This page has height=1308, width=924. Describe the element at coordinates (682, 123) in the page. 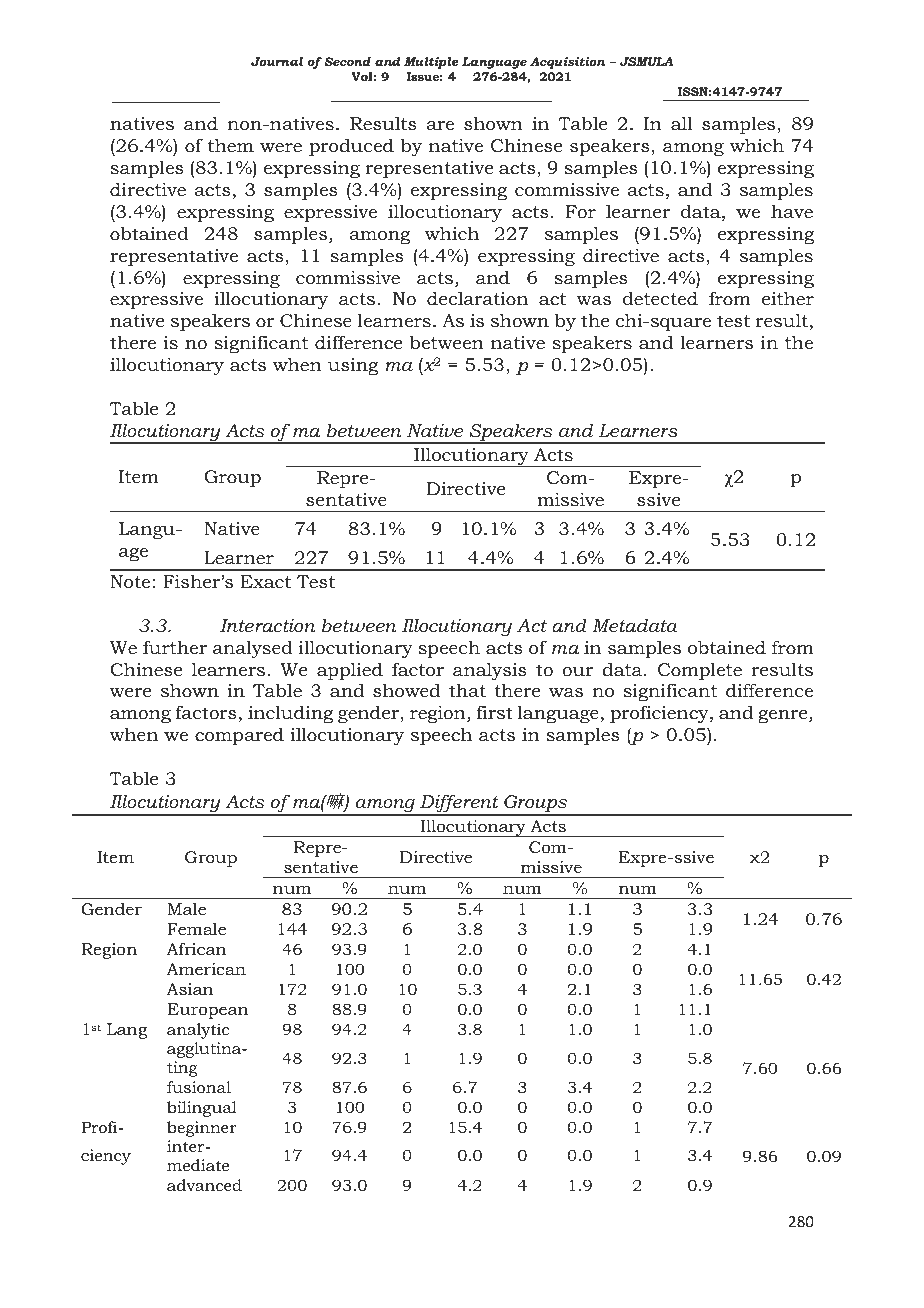

I see `all` at that location.
